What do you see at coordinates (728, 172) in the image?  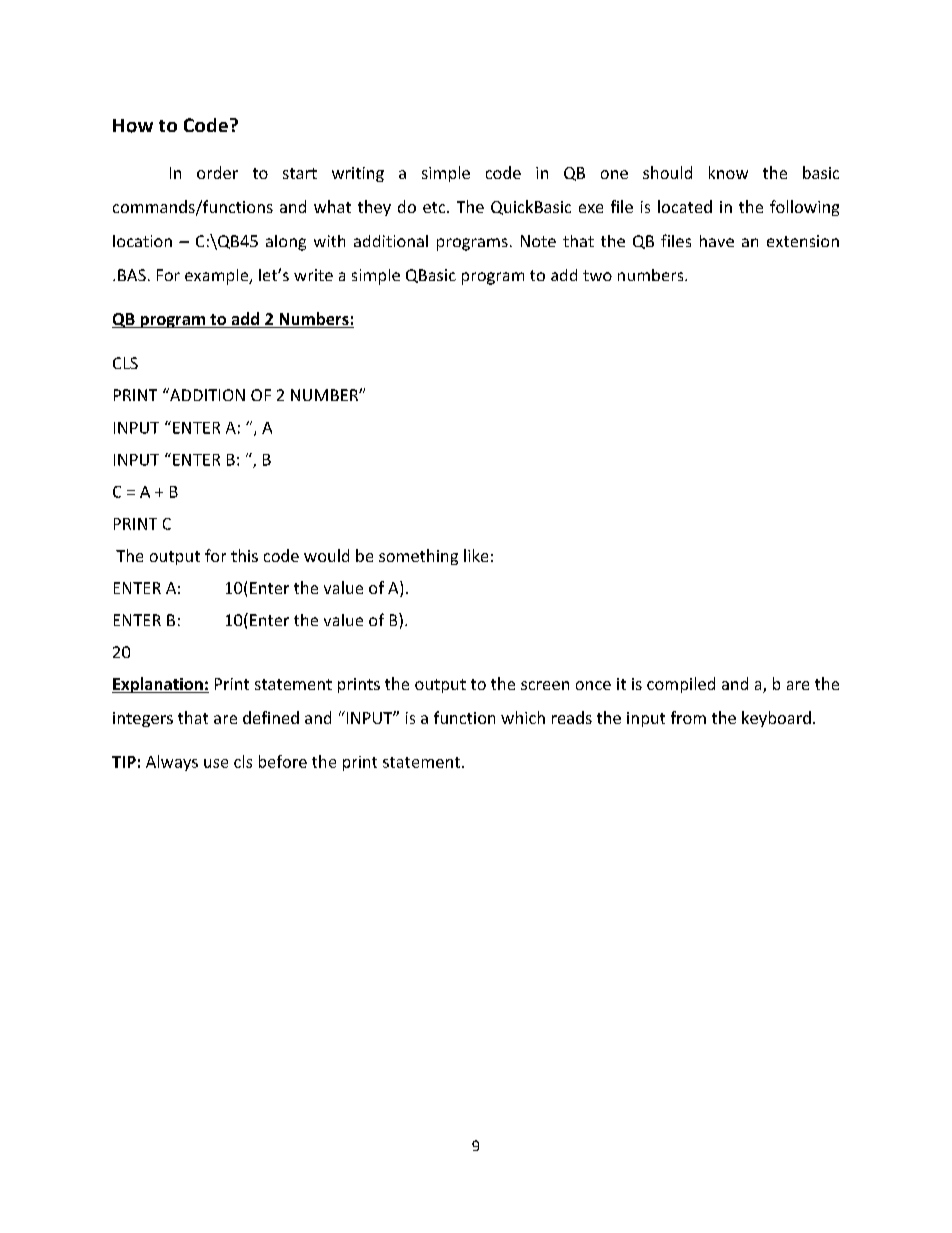 I see `know` at bounding box center [728, 172].
